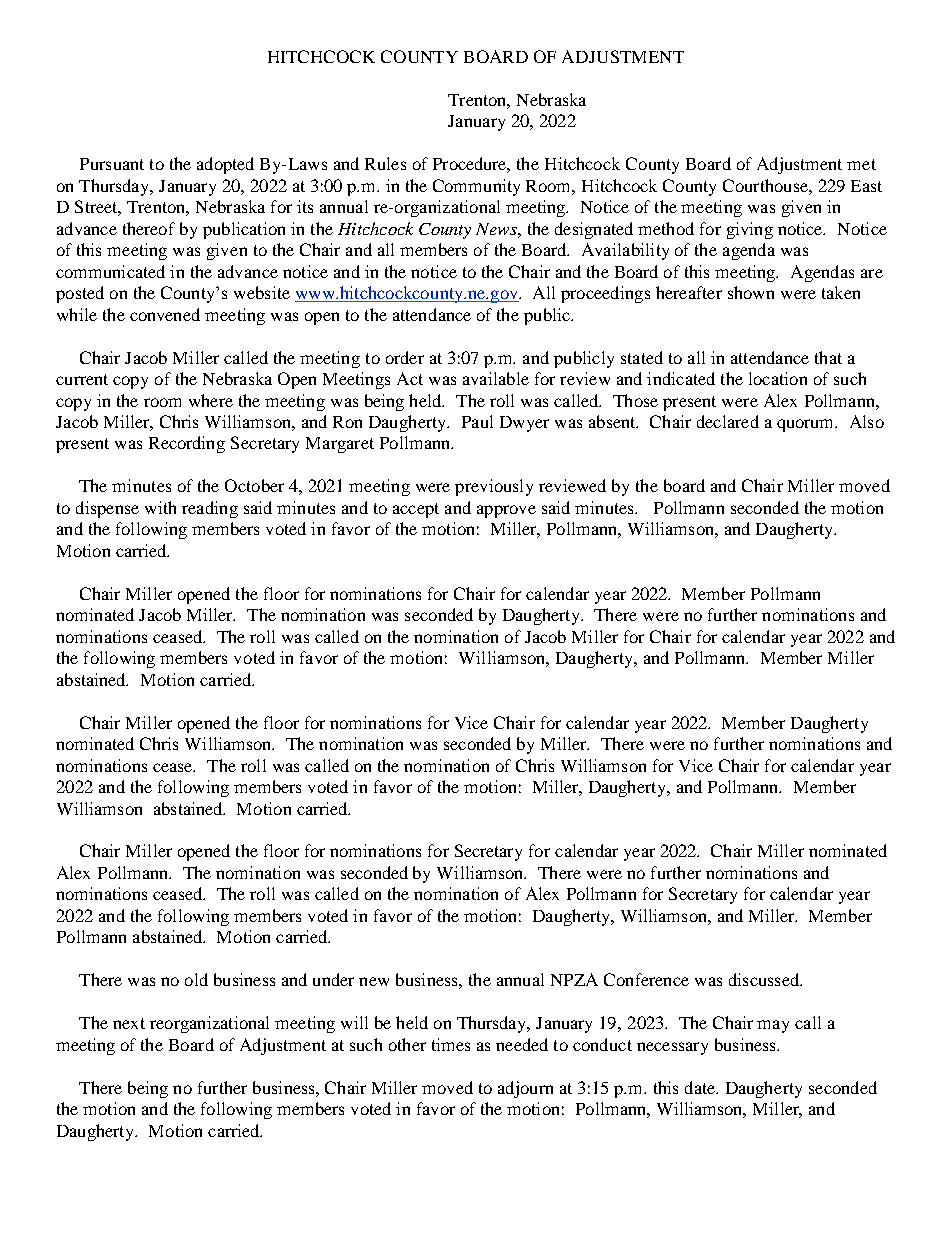  Describe the element at coordinates (765, 979) in the screenshot. I see `discussed` at that location.
